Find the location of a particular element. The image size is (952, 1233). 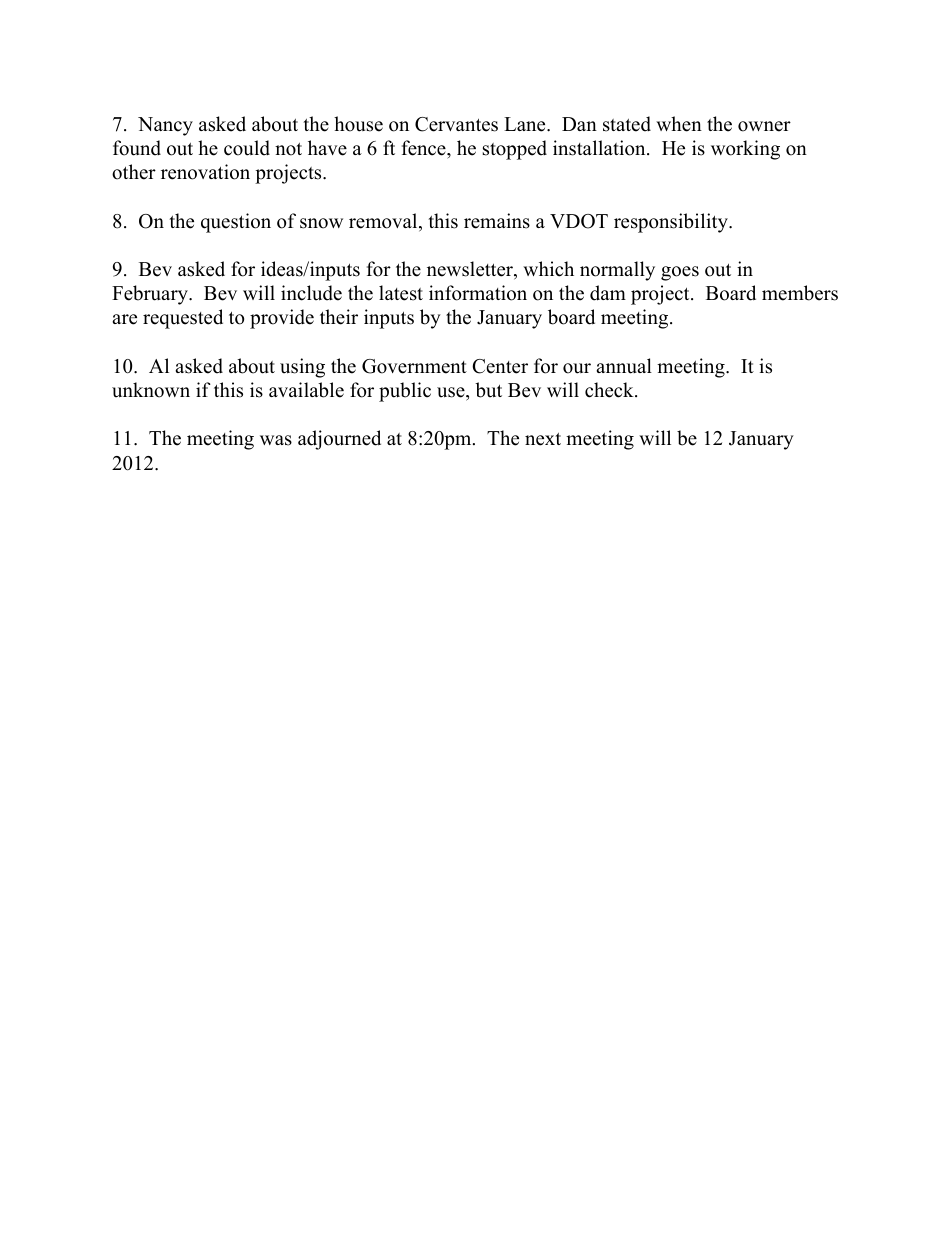

February is located at coordinates (151, 295).
